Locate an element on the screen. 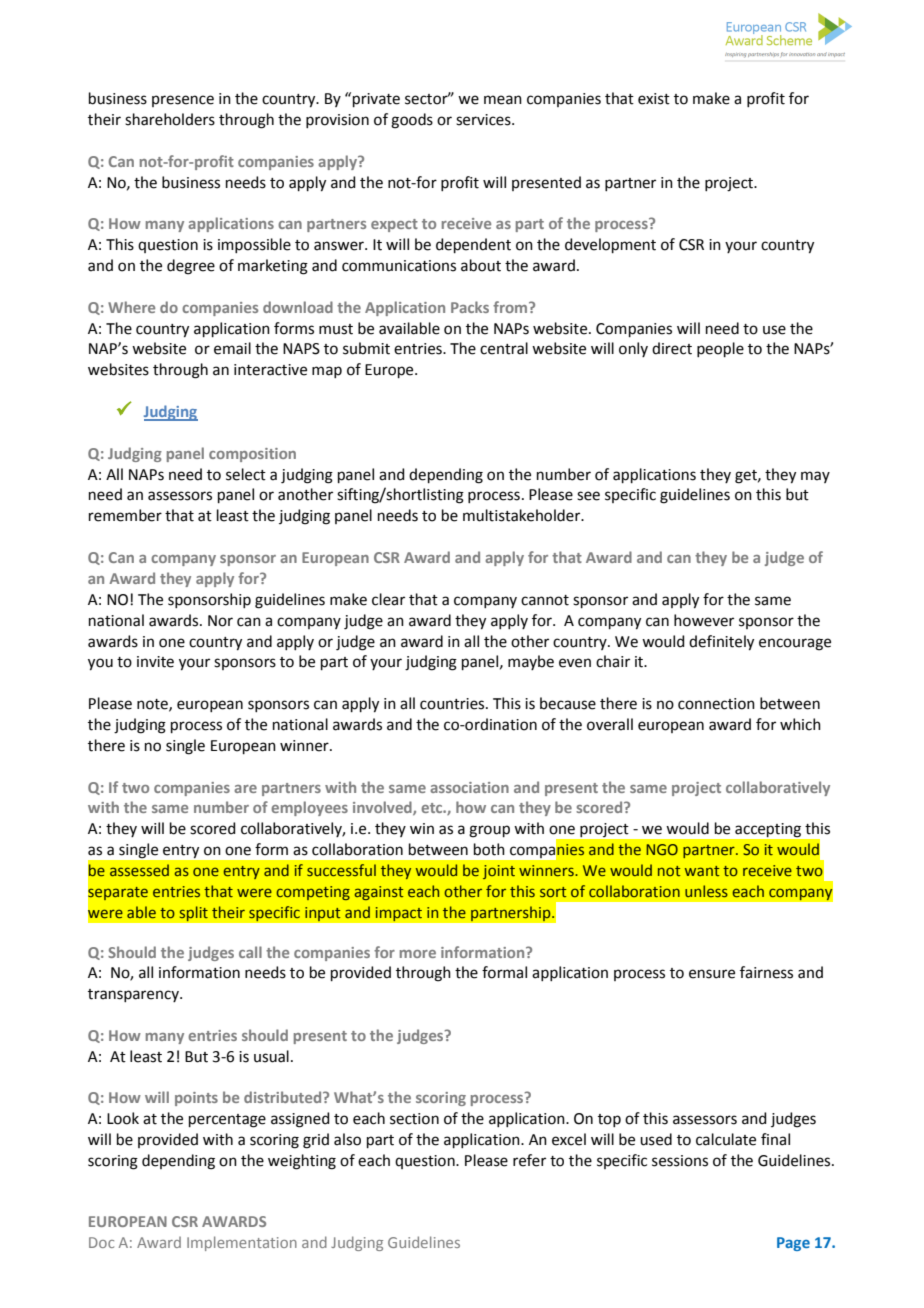 The width and height of the screenshot is (924, 1308). email is located at coordinates (232, 348).
